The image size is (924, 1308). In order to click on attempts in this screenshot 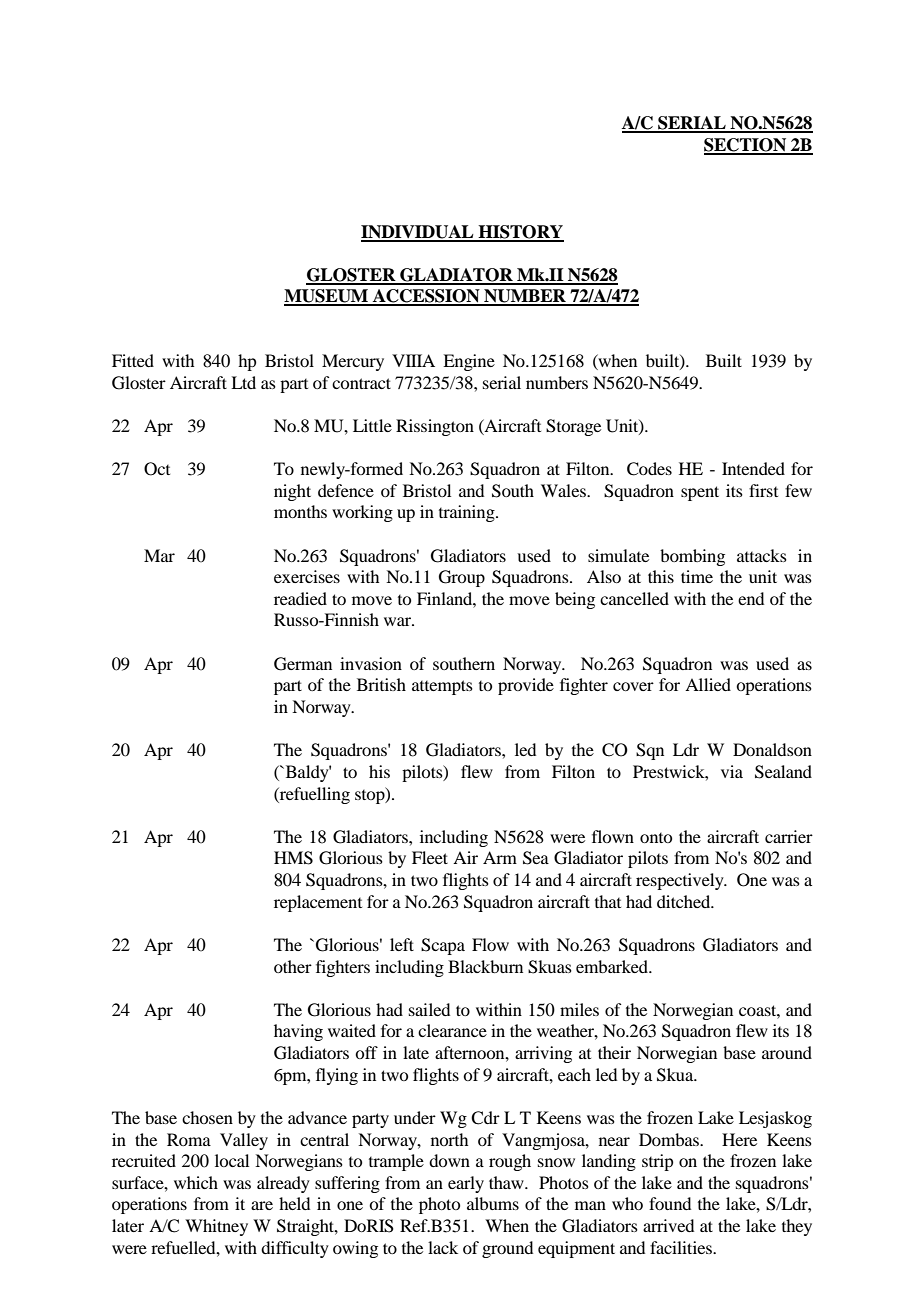, I will do `click(442, 687)`.
